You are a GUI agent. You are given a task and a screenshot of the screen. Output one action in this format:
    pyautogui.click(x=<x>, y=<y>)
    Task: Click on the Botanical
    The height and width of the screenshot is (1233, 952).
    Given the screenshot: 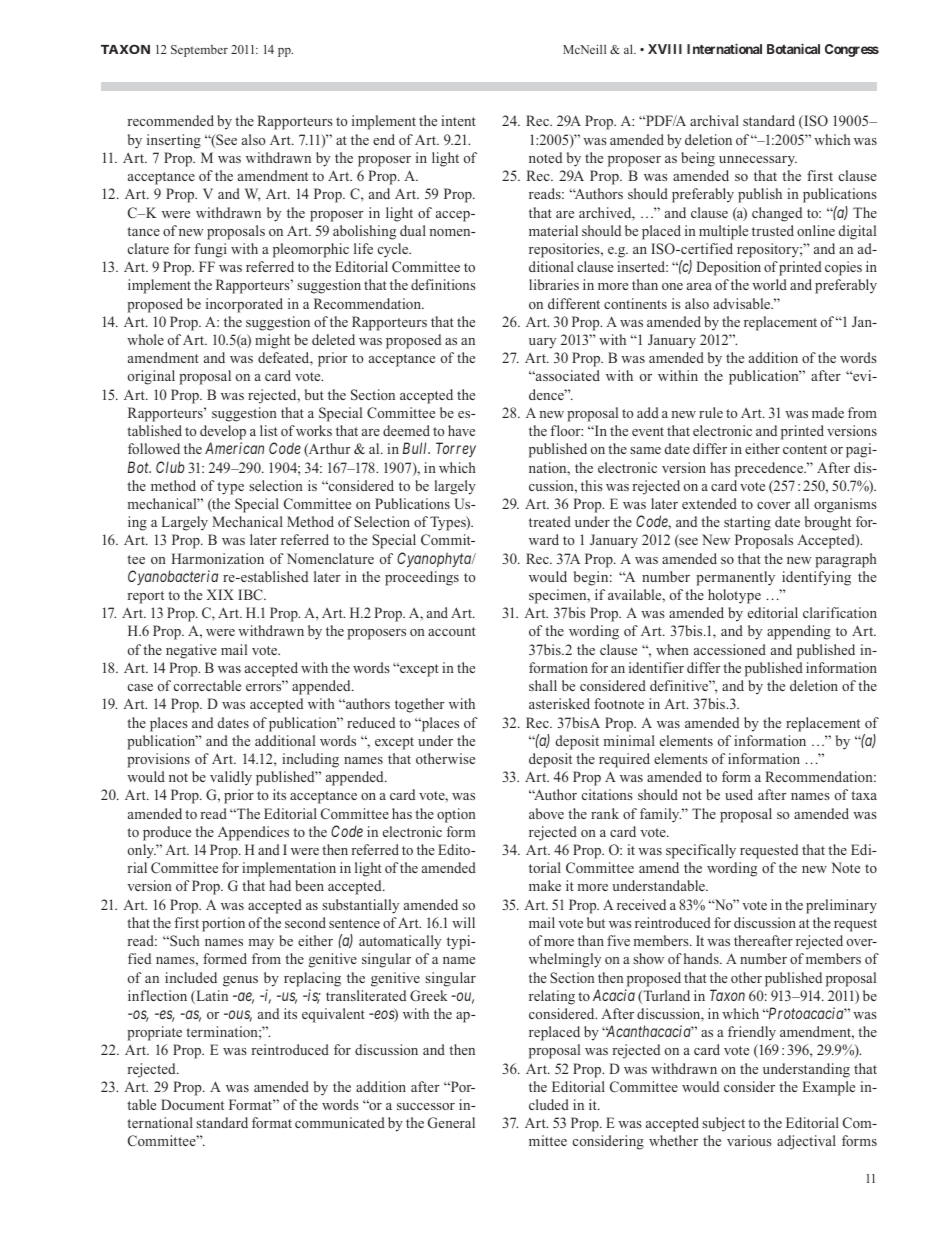 What is the action you would take?
    pyautogui.click(x=793, y=48)
